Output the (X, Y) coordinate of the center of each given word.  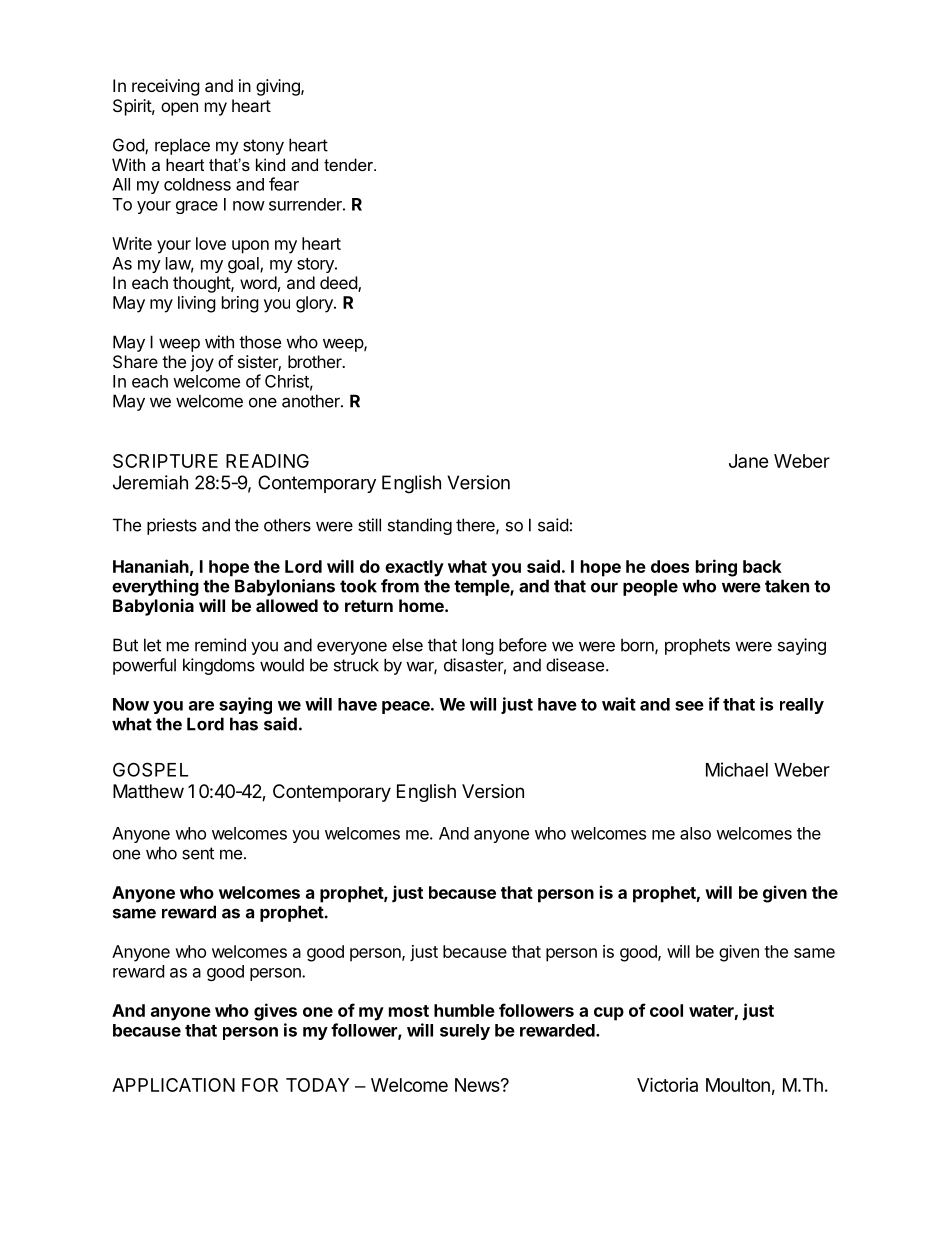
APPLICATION (173, 1085)
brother (316, 361)
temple (482, 587)
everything (155, 587)
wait (619, 704)
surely (465, 1032)
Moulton (738, 1085)
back (762, 566)
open (179, 109)
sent (198, 853)
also (695, 833)
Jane (749, 461)
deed (339, 284)
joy (202, 363)
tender (349, 164)
